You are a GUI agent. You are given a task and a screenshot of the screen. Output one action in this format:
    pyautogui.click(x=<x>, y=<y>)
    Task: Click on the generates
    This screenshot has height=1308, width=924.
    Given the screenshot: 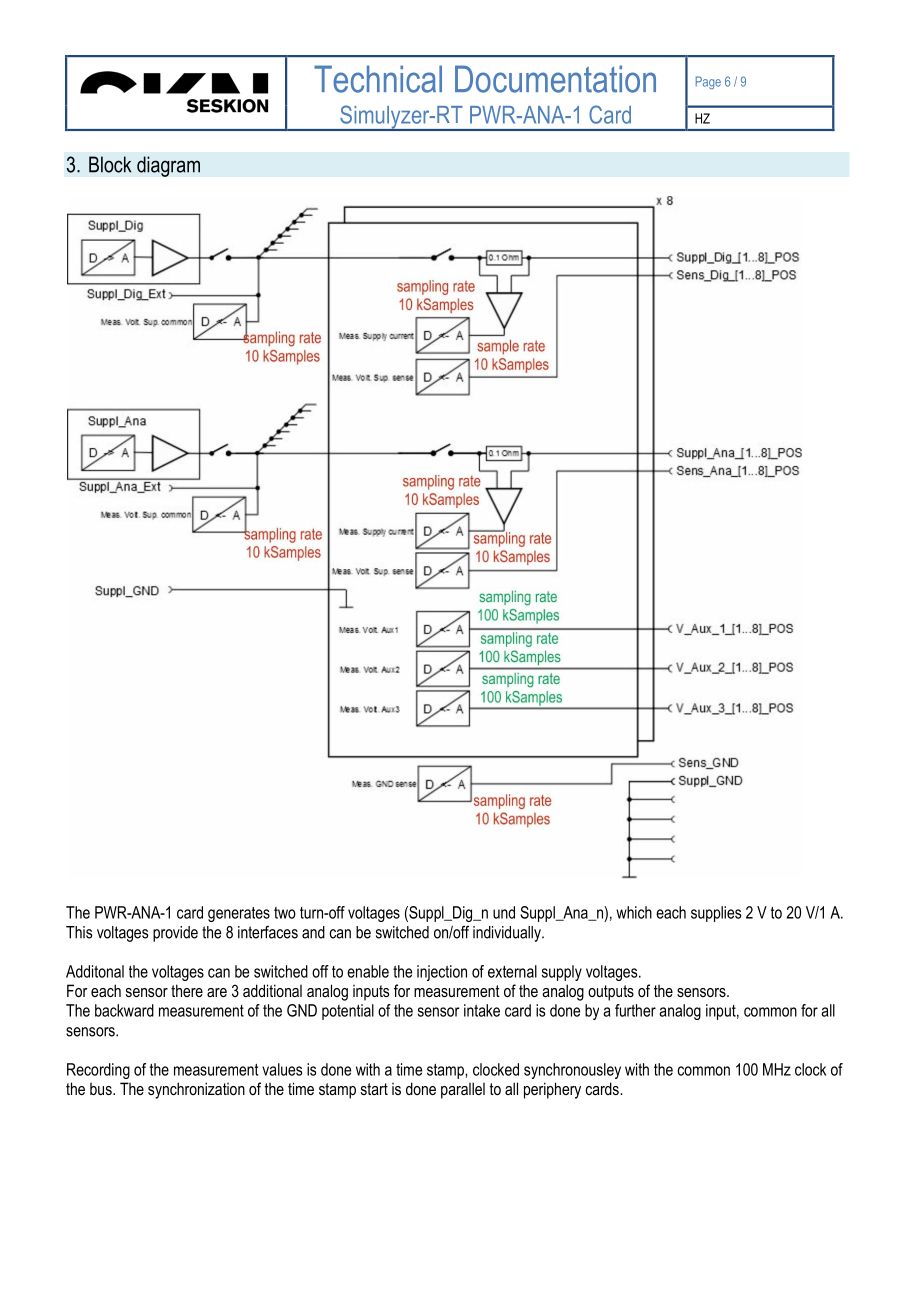 What is the action you would take?
    pyautogui.click(x=239, y=914)
